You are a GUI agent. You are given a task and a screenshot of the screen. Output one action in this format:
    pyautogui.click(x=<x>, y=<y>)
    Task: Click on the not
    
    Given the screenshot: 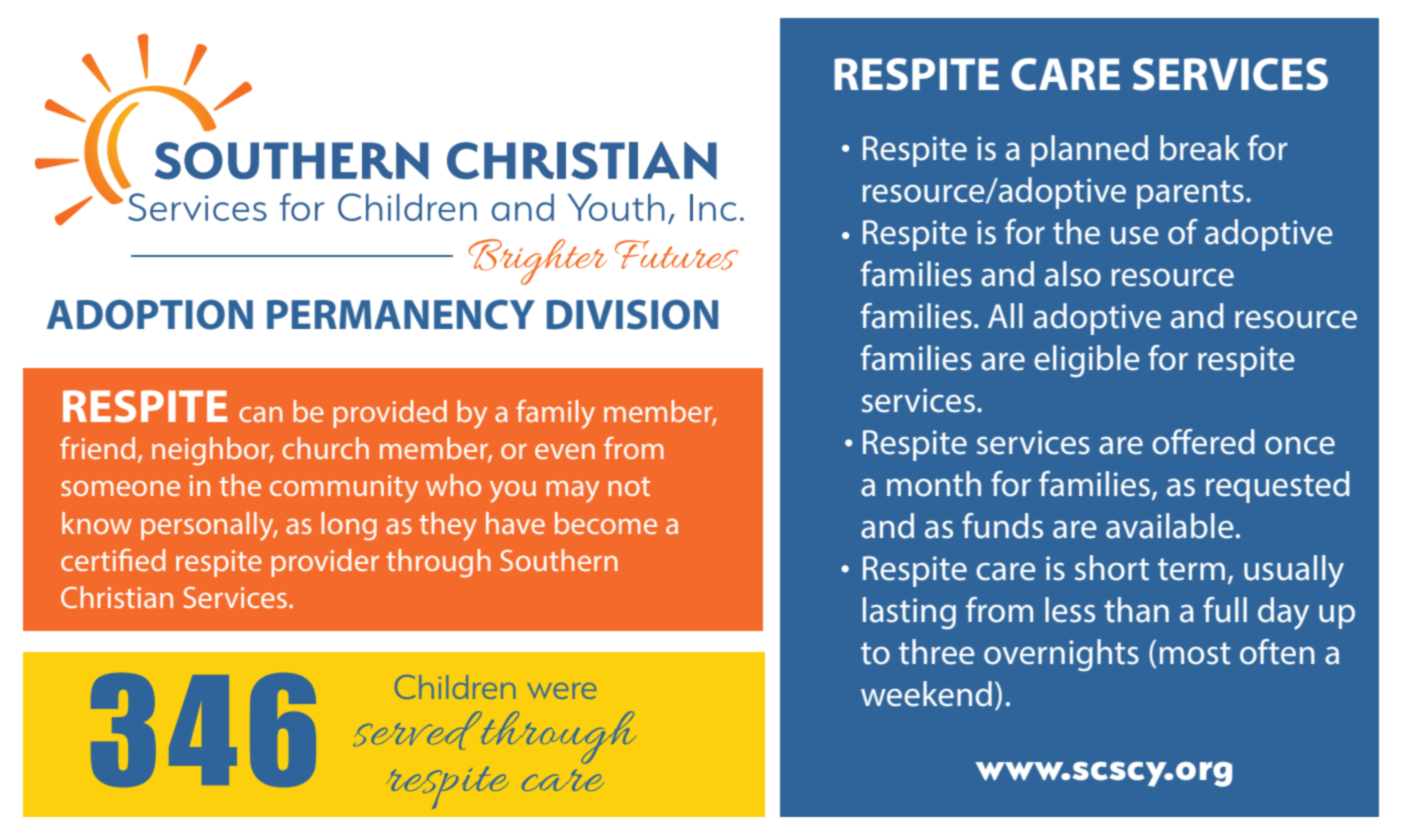 What is the action you would take?
    pyautogui.click(x=629, y=486)
